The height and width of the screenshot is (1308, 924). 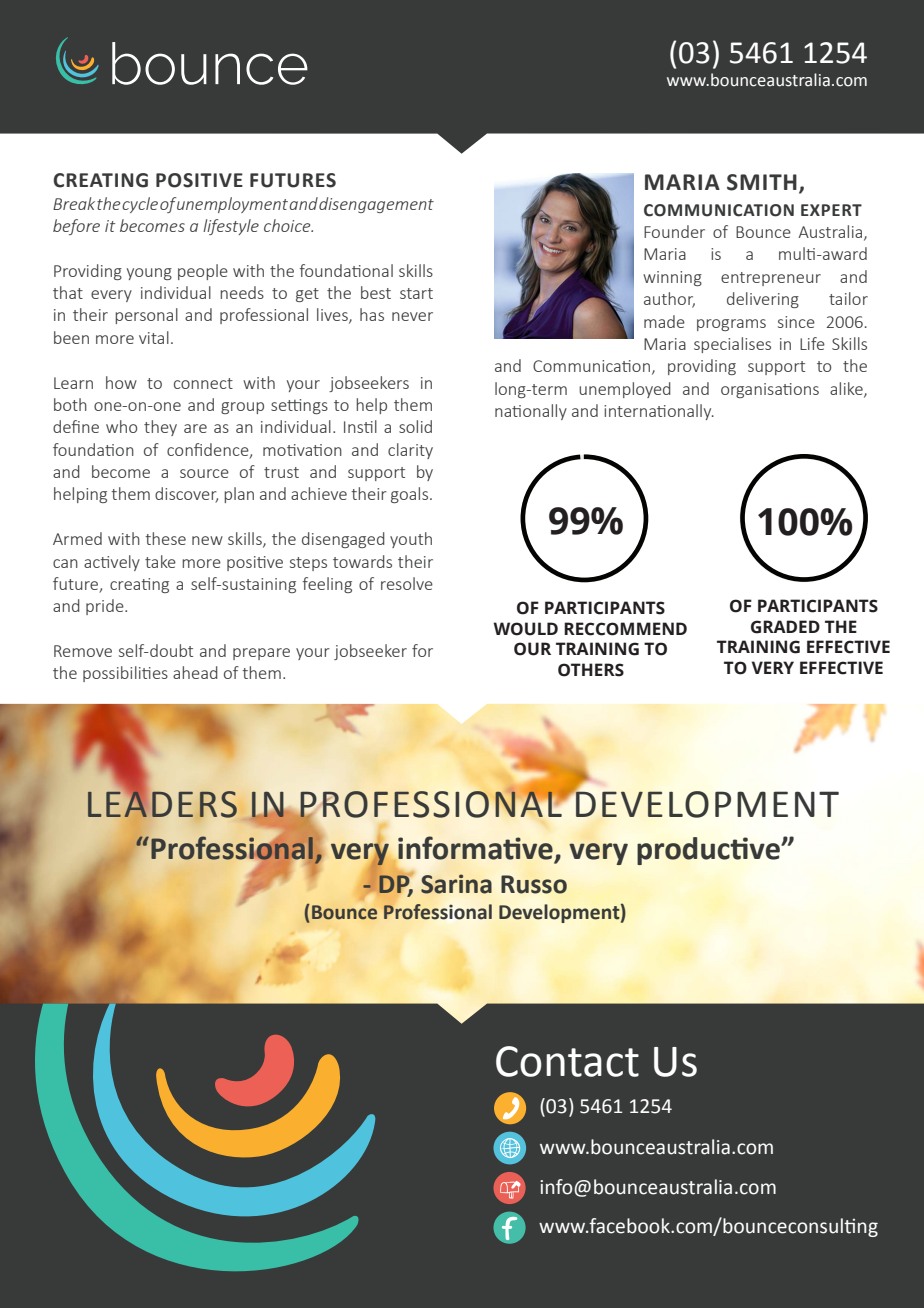 What do you see at coordinates (762, 182) in the screenshot?
I see `SMITH` at bounding box center [762, 182].
